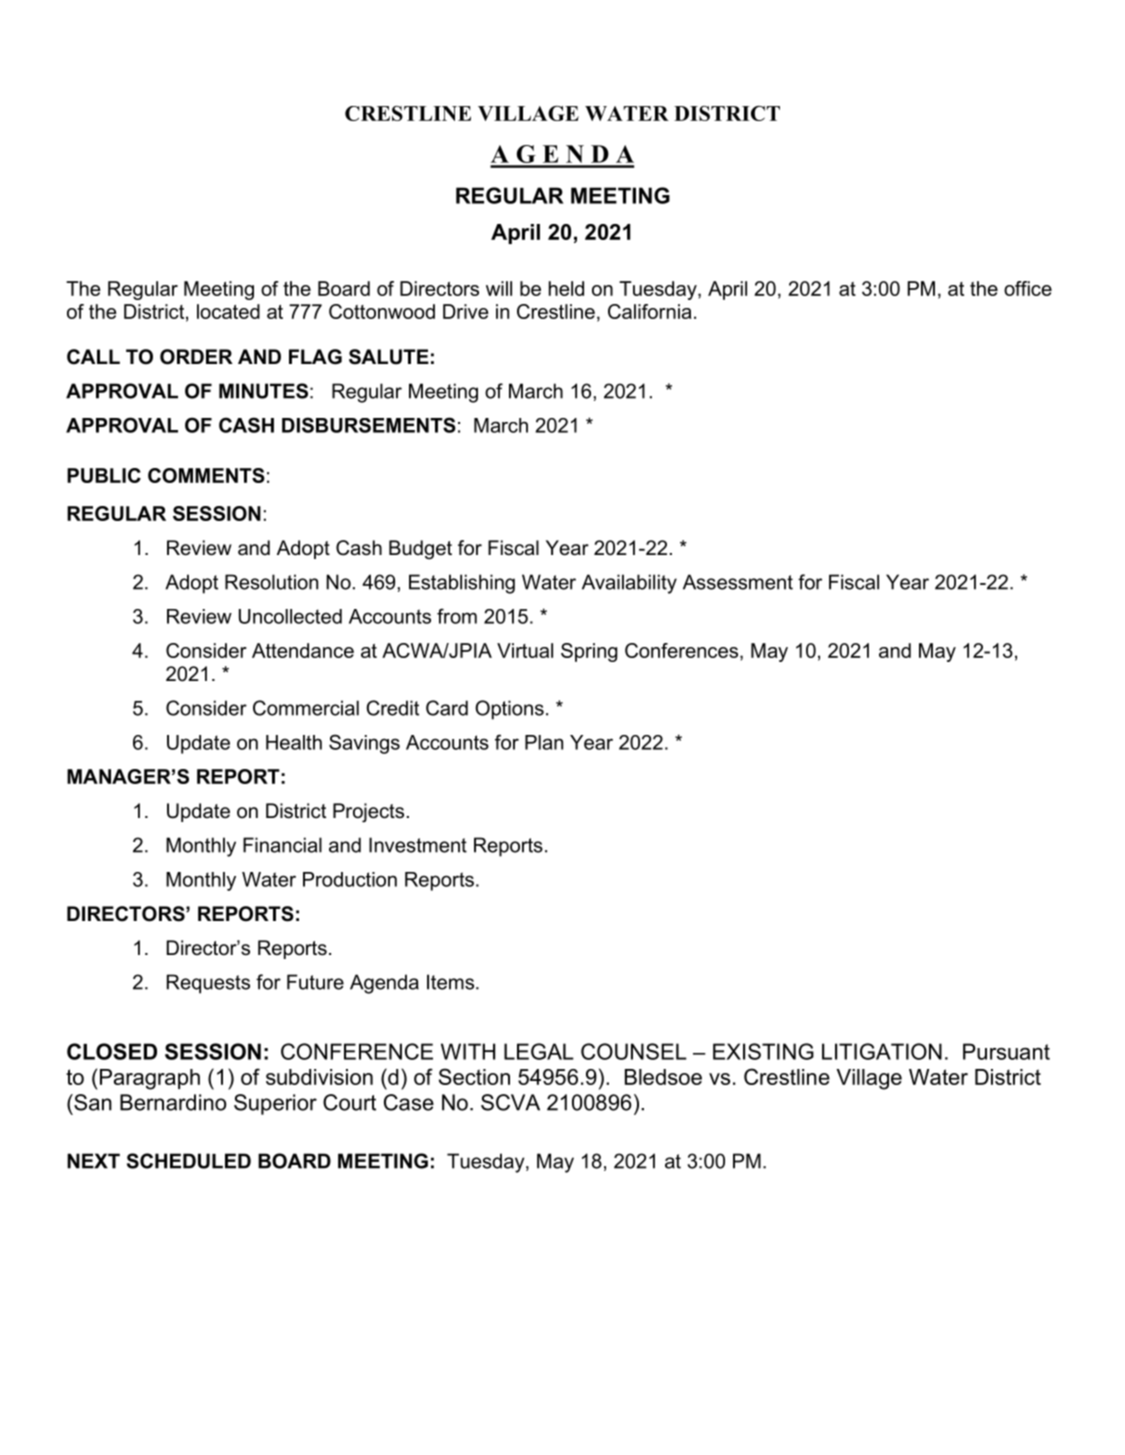 The width and height of the document is (1125, 1455). Describe the element at coordinates (738, 582) in the document. I see `Assessment` at that location.
